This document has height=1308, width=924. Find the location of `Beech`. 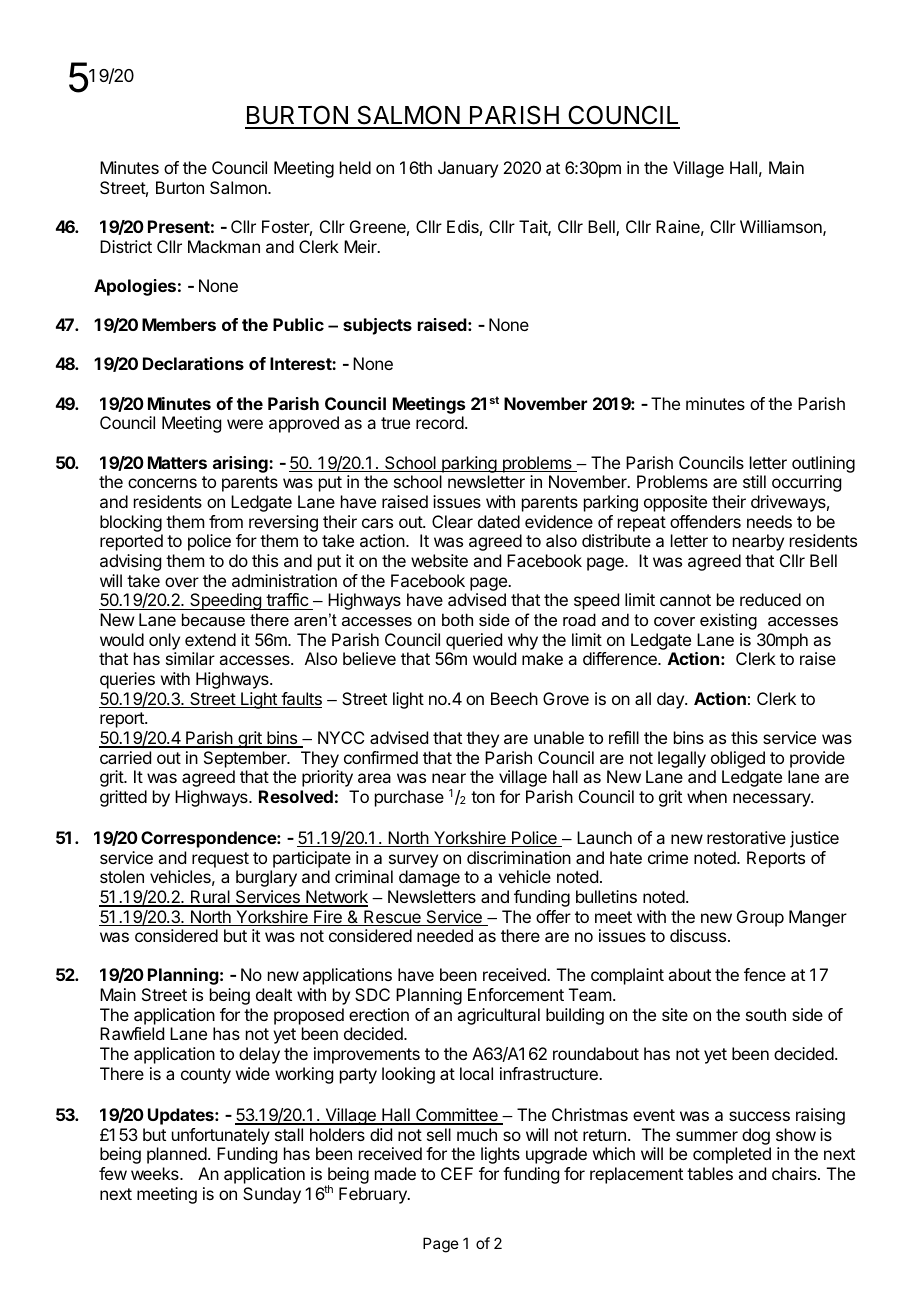

Beech is located at coordinates (514, 698).
